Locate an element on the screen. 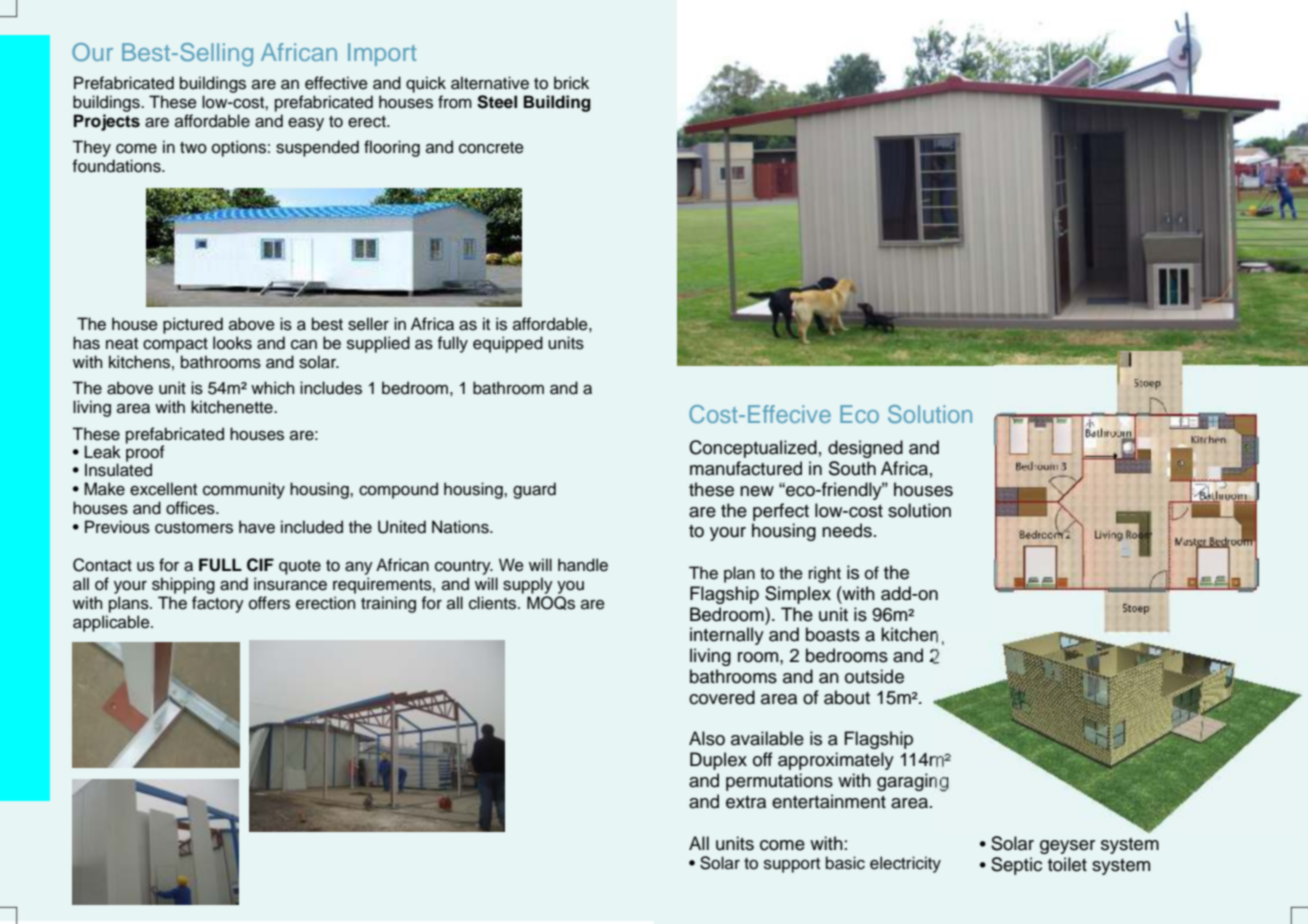  brick is located at coordinates (571, 83).
